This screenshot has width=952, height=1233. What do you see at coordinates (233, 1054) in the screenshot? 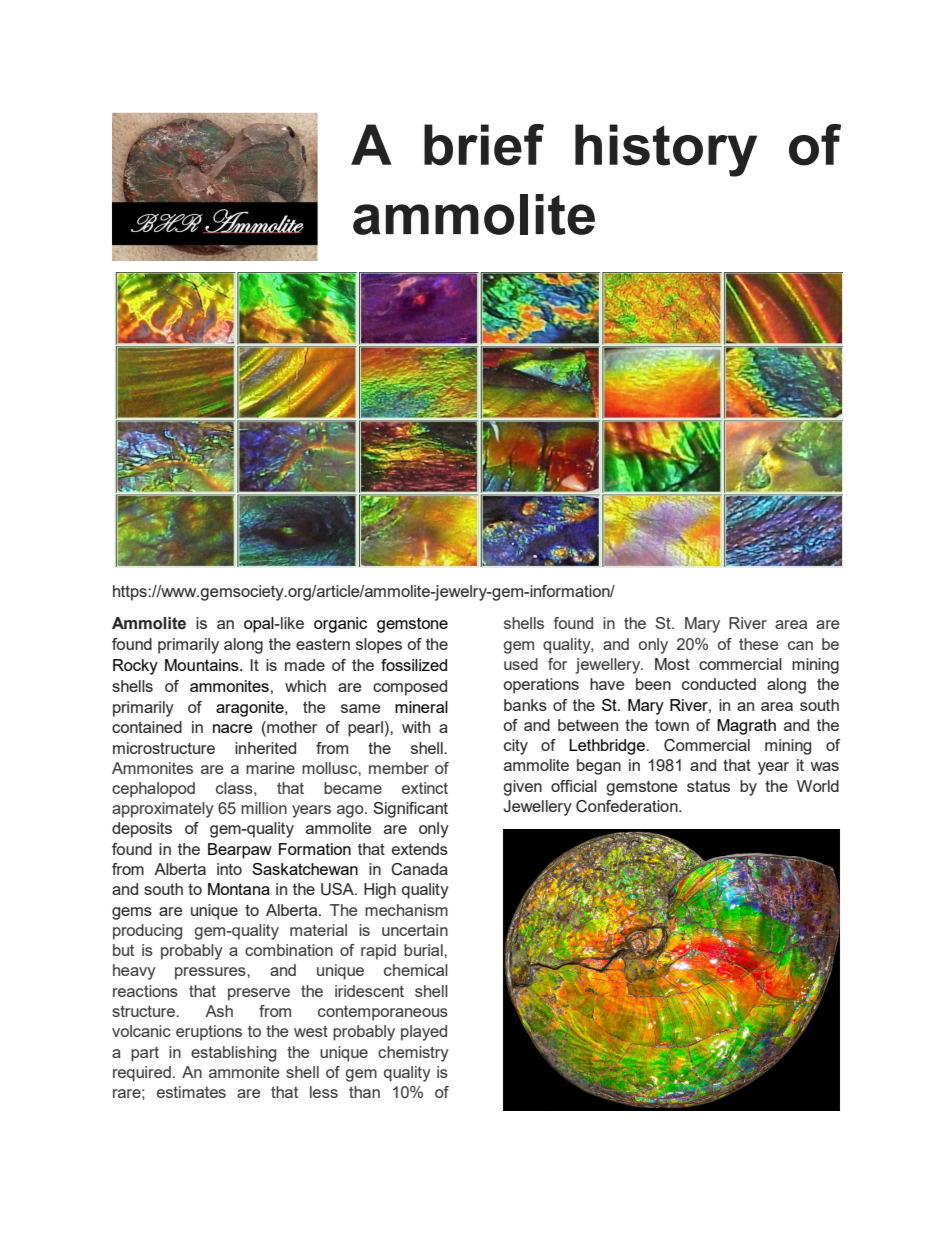
I see `establishing` at bounding box center [233, 1054].
